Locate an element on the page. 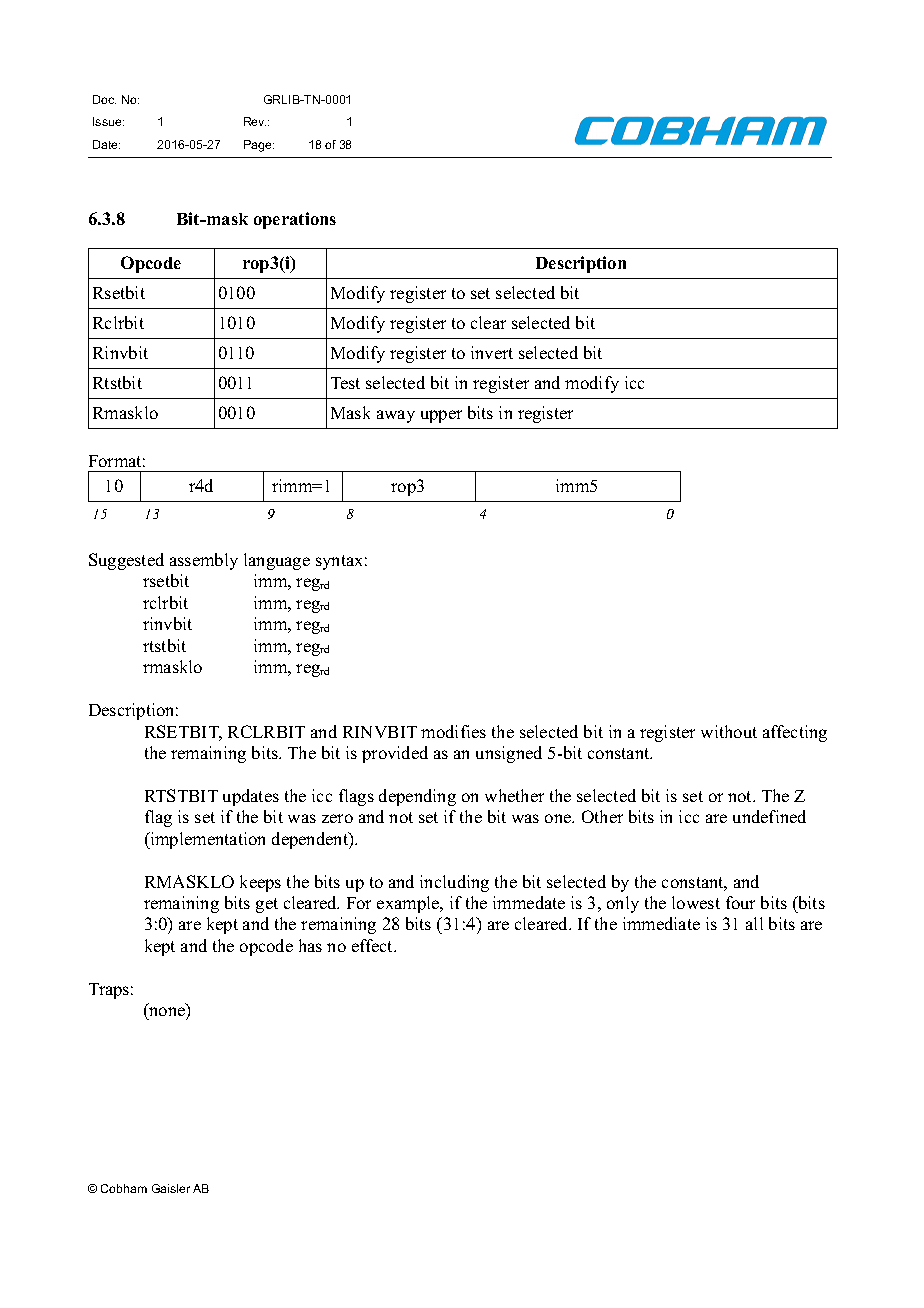  modifies is located at coordinates (453, 731).
